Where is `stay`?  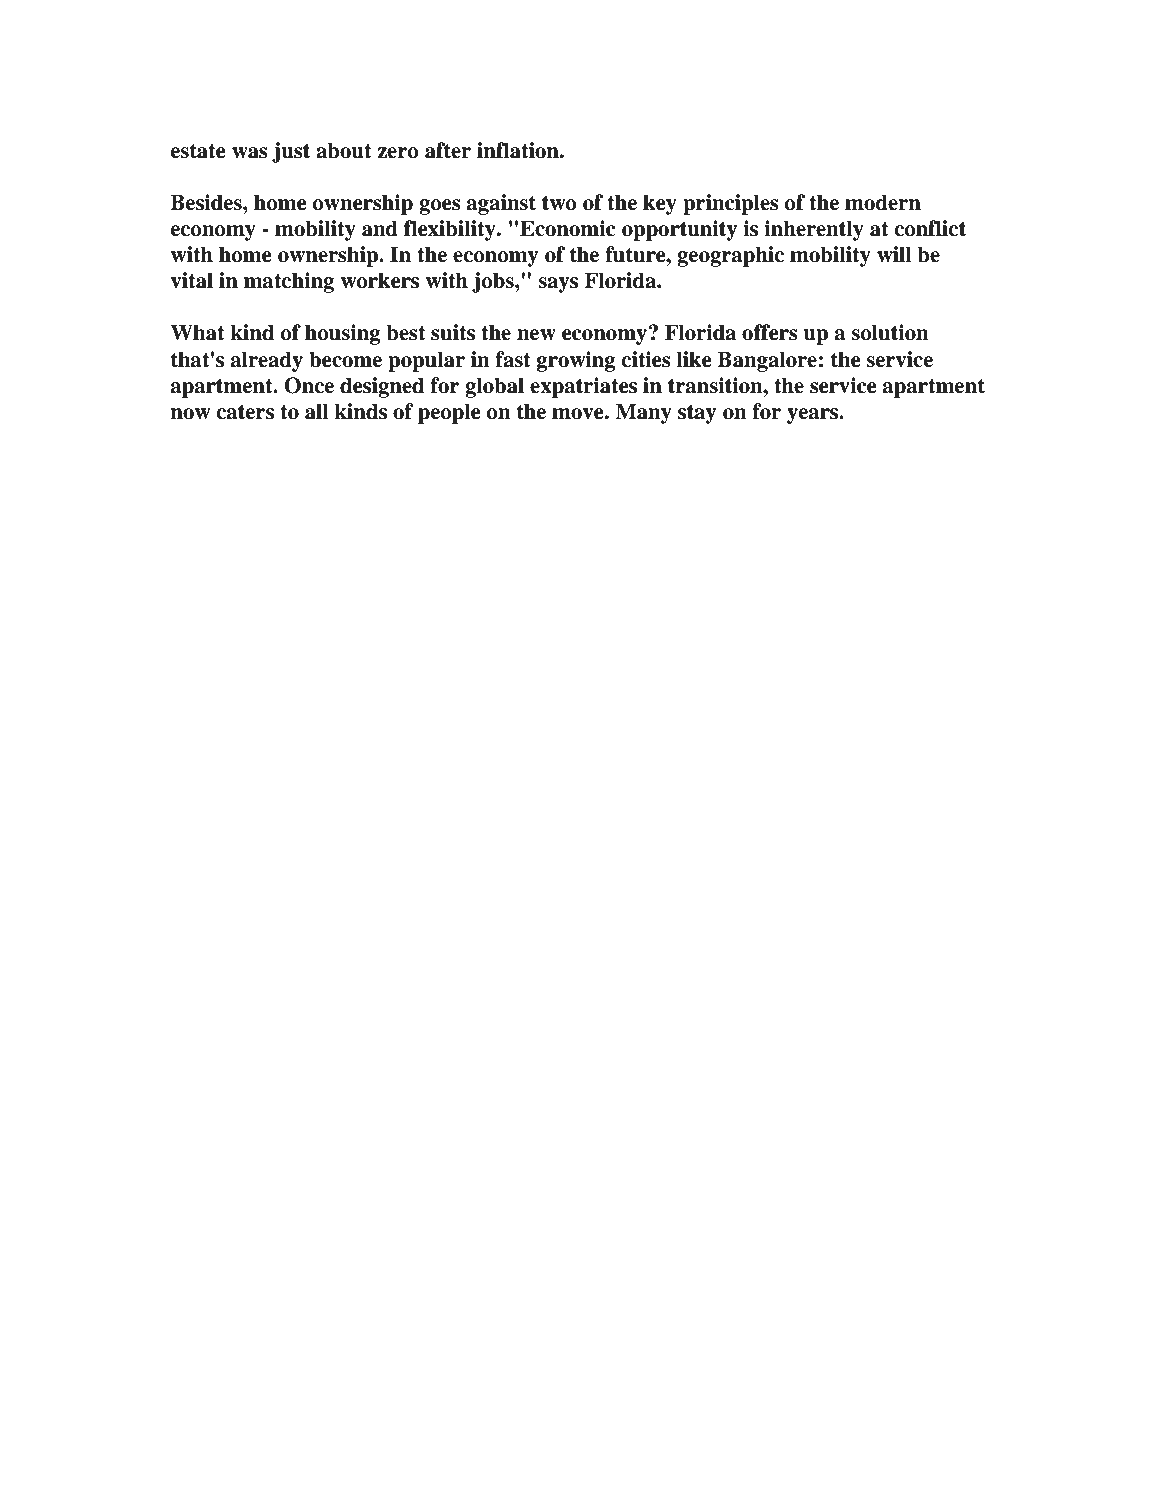
stay is located at coordinates (697, 414).
